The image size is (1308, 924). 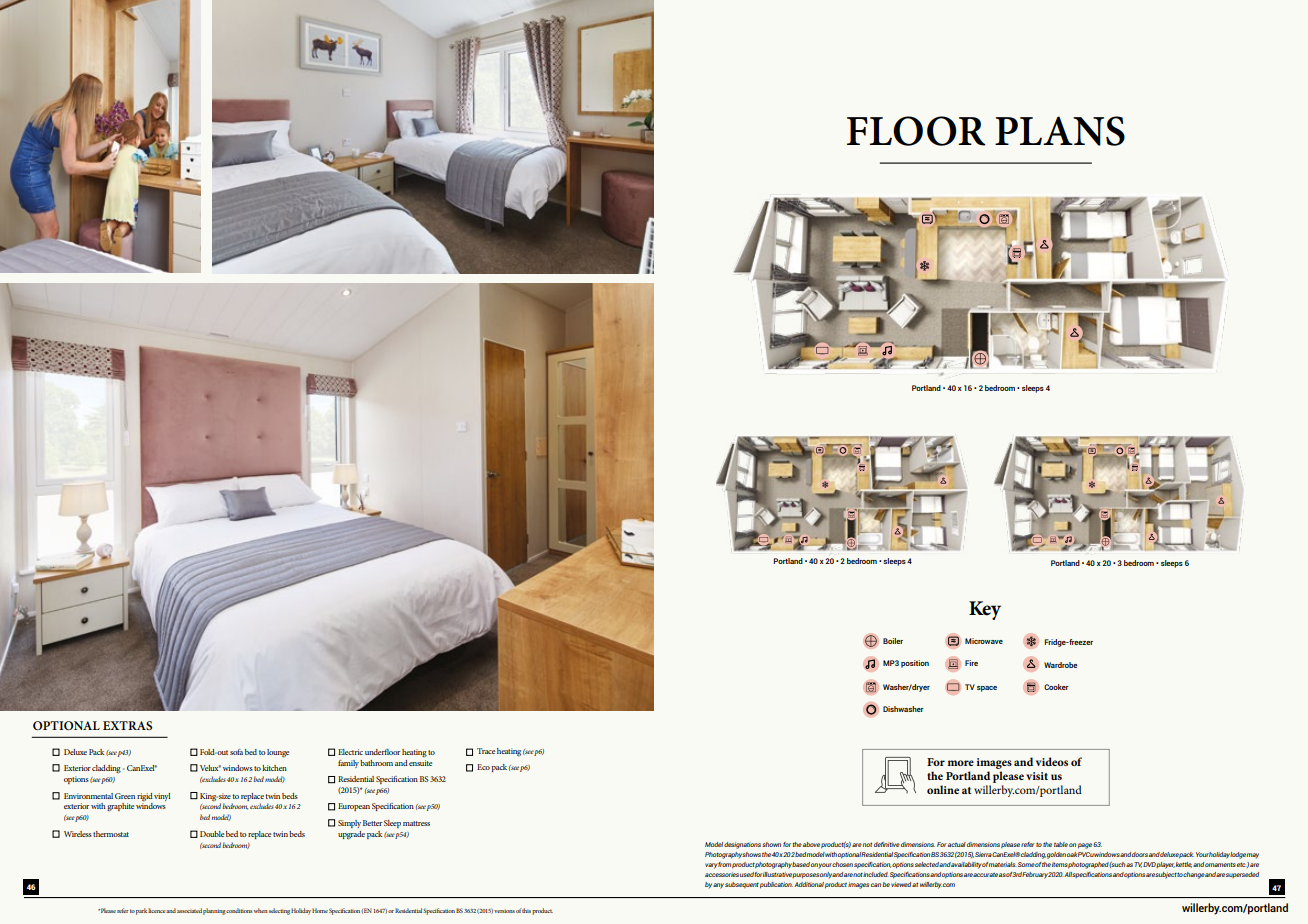 I want to click on Boiler, so click(x=893, y=641).
